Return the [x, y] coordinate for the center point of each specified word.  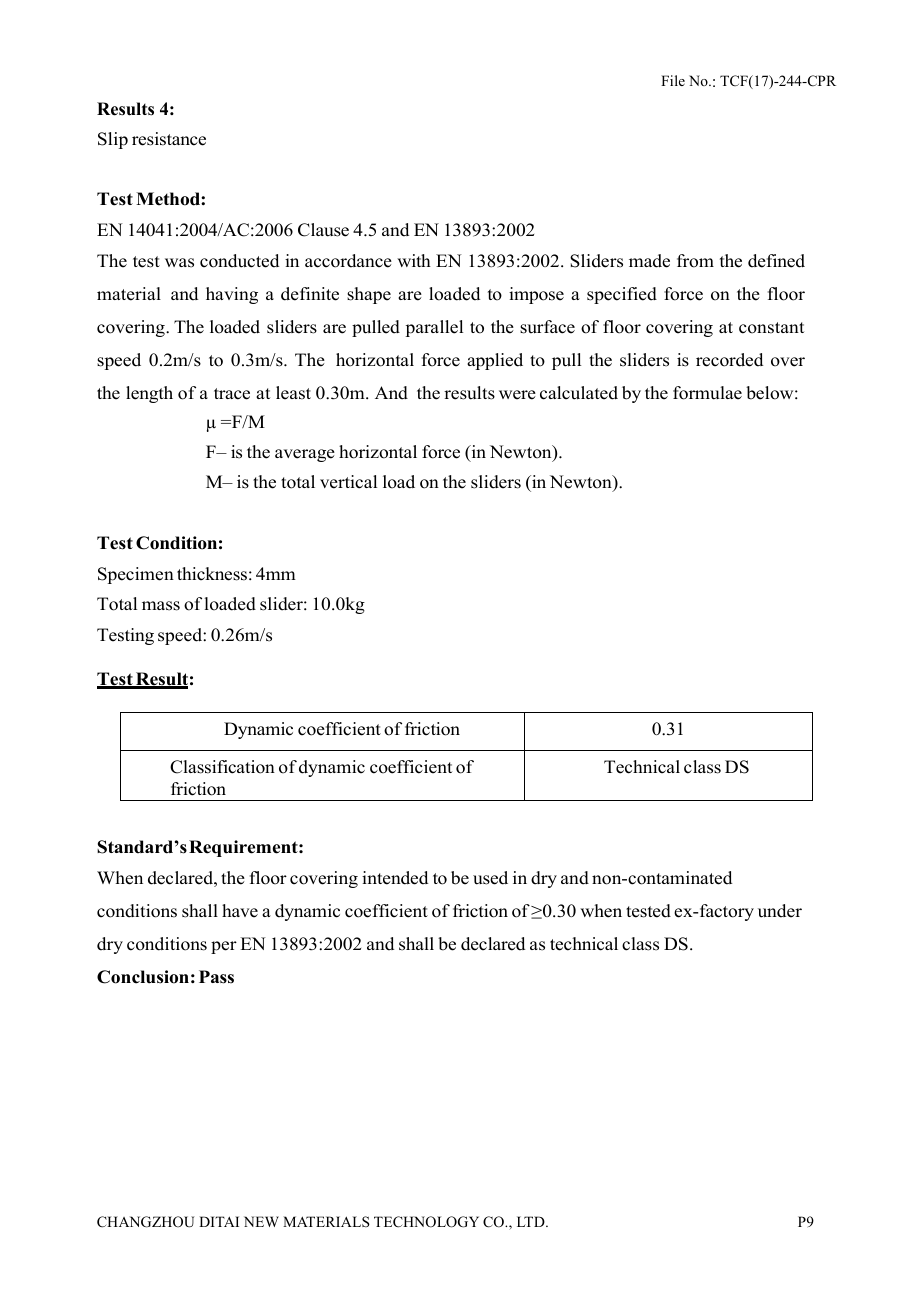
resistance [169, 139]
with [414, 260]
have [240, 911]
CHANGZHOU [145, 1222]
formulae [707, 393]
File [673, 80]
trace [232, 394]
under [780, 911]
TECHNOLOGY [426, 1222]
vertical [348, 482]
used [490, 878]
